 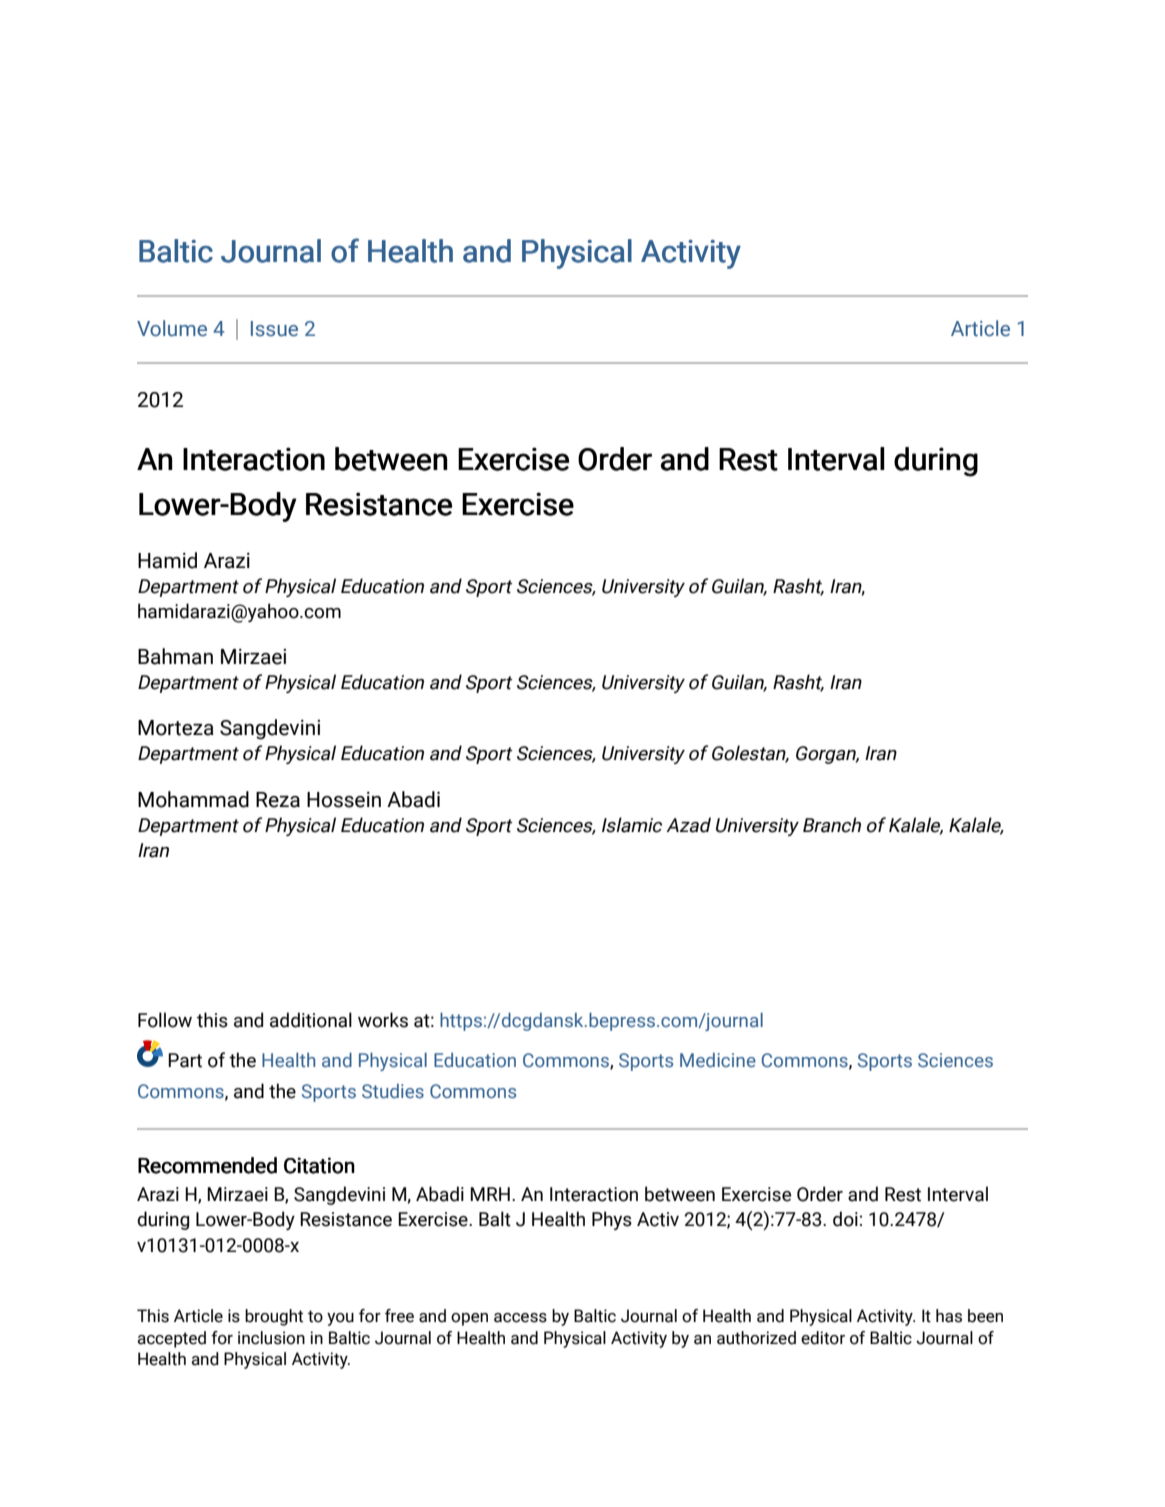 What do you see at coordinates (383, 1020) in the screenshot?
I see `works` at bounding box center [383, 1020].
